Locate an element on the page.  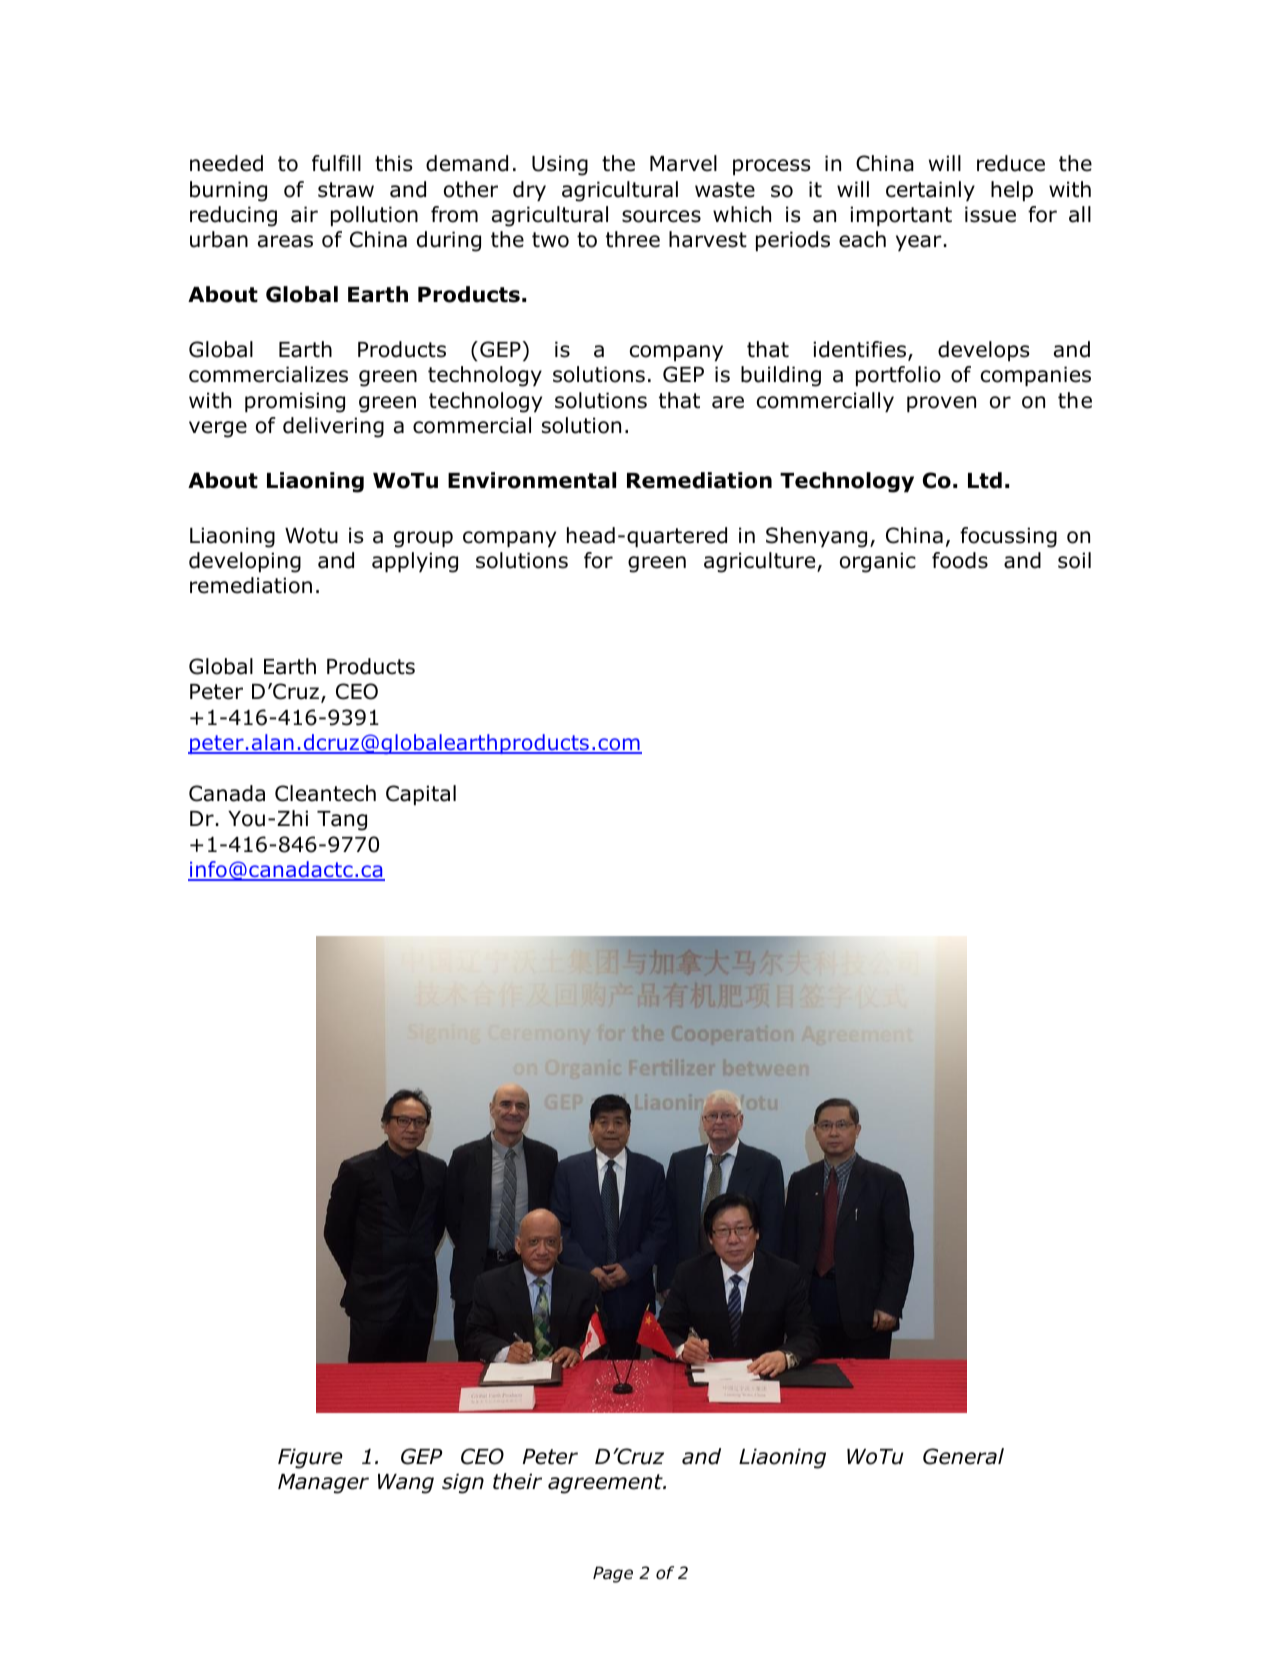
Page is located at coordinates (613, 1574).
